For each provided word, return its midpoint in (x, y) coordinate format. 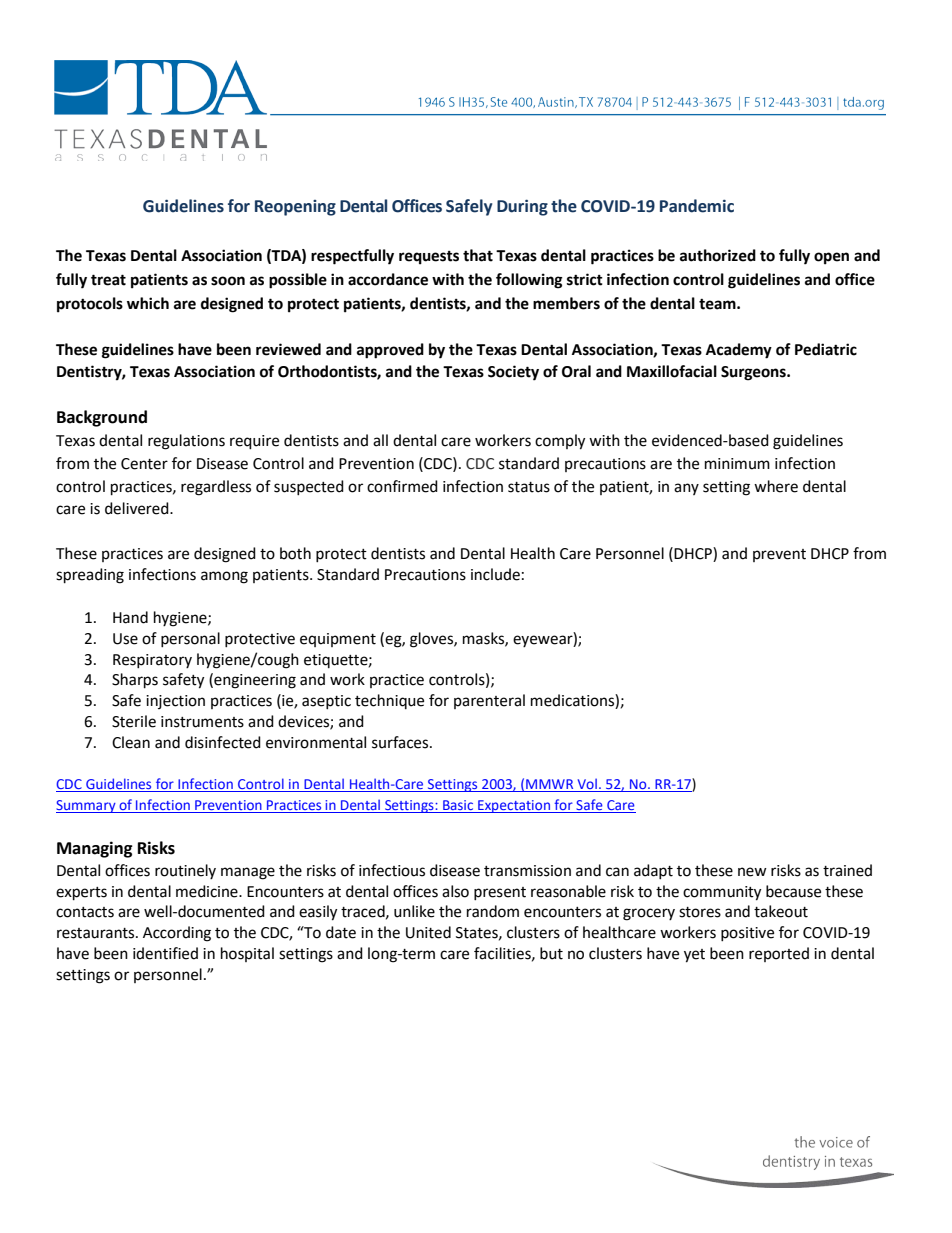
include (495, 574)
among (224, 577)
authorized (718, 255)
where (776, 486)
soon (228, 281)
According (177, 934)
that (478, 255)
